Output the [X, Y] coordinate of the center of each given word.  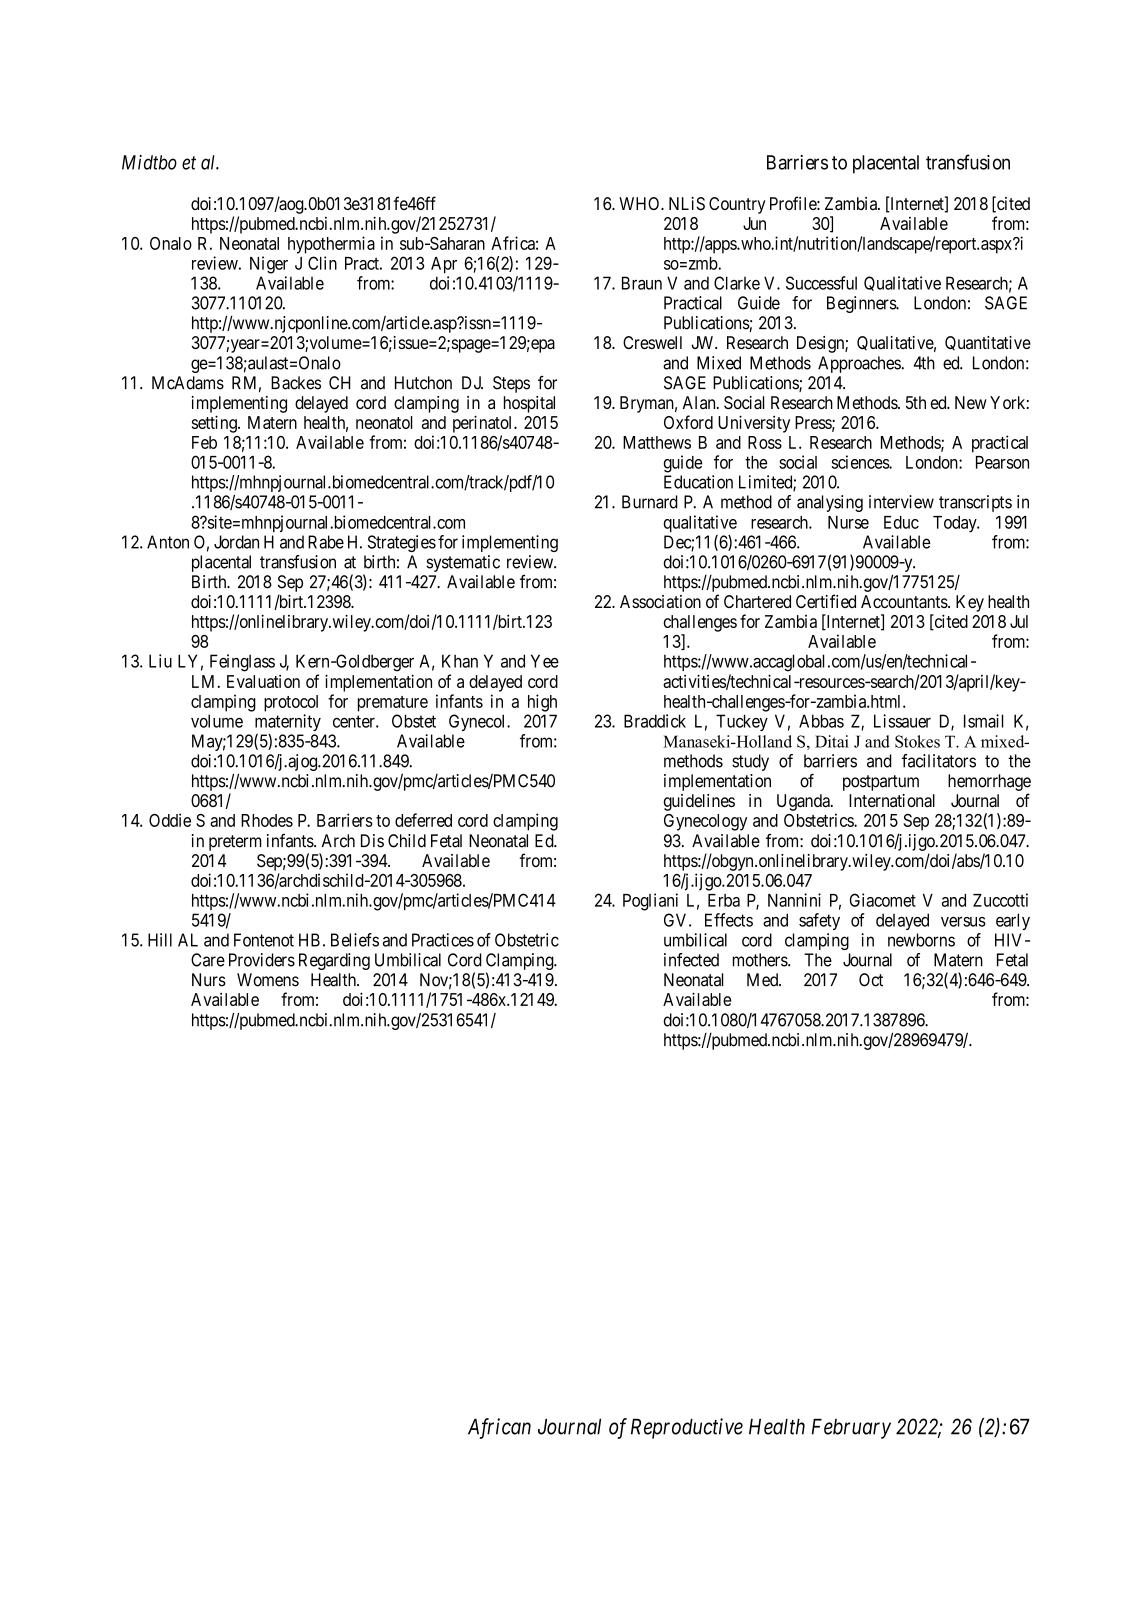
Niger [269, 265]
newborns [921, 940]
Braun [642, 283]
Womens [268, 980]
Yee [545, 661]
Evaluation [263, 681]
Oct [871, 980]
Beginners [862, 304]
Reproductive [687, 1428]
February [851, 1428]
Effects [729, 920]
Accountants [905, 601]
